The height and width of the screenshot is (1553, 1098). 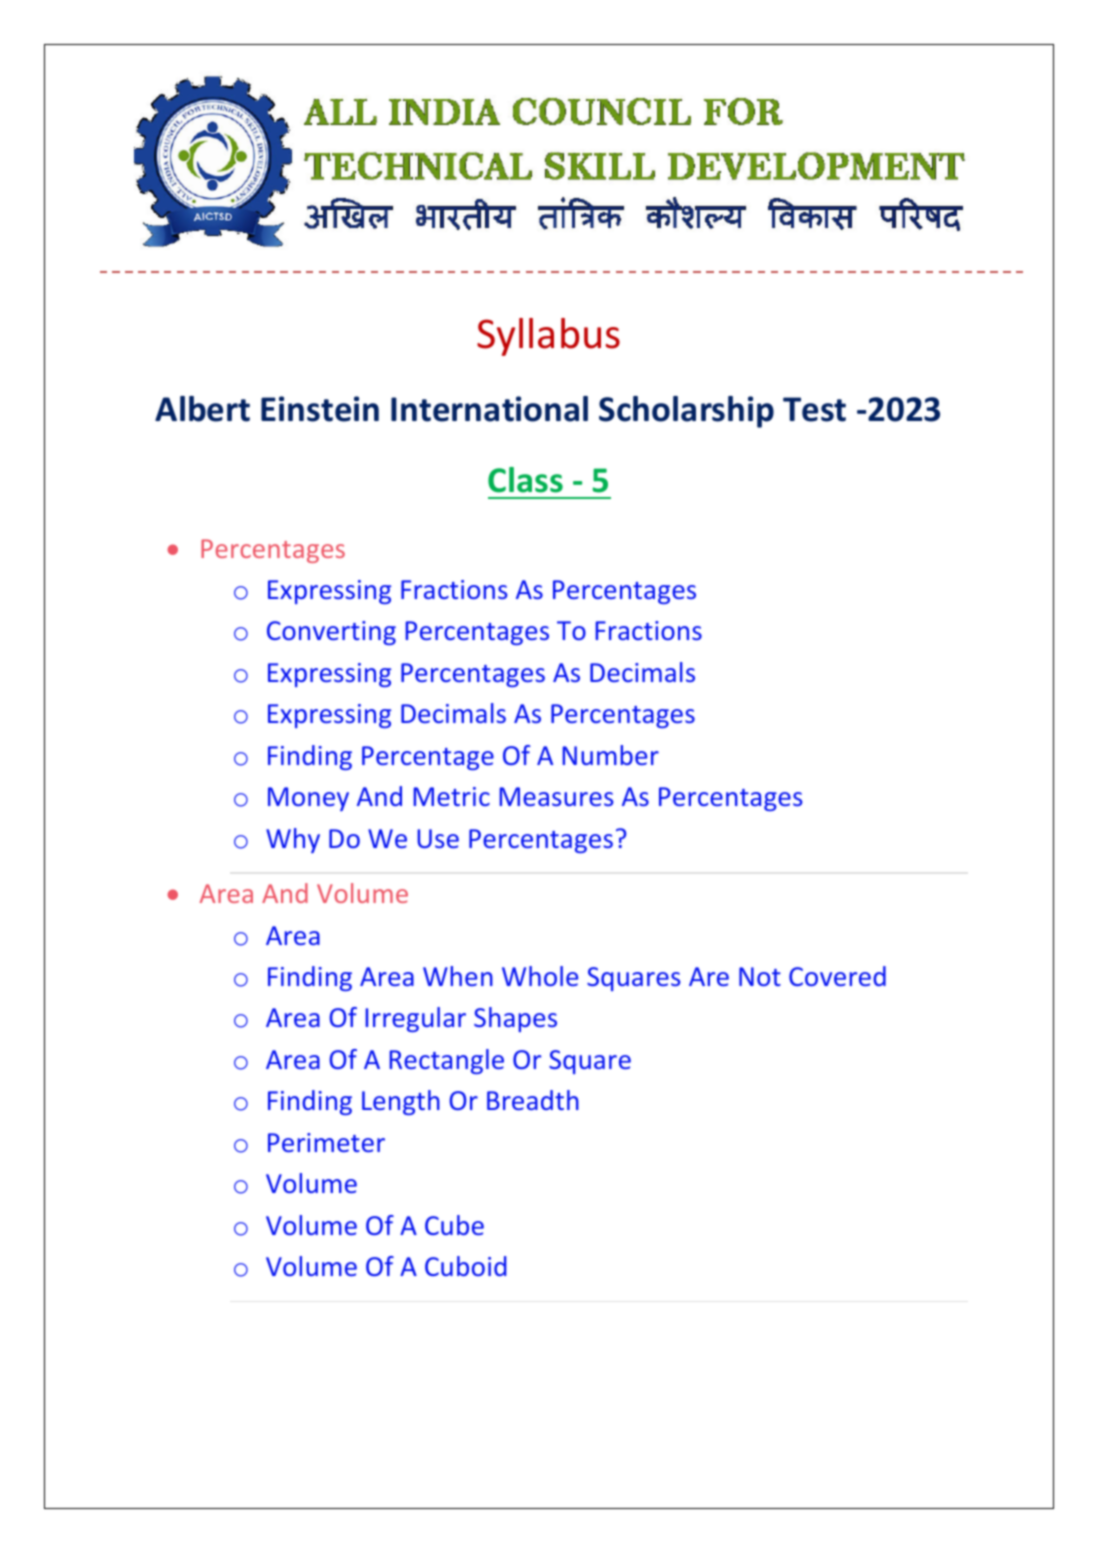 What do you see at coordinates (320, 409) in the screenshot?
I see `Einstein` at bounding box center [320, 409].
